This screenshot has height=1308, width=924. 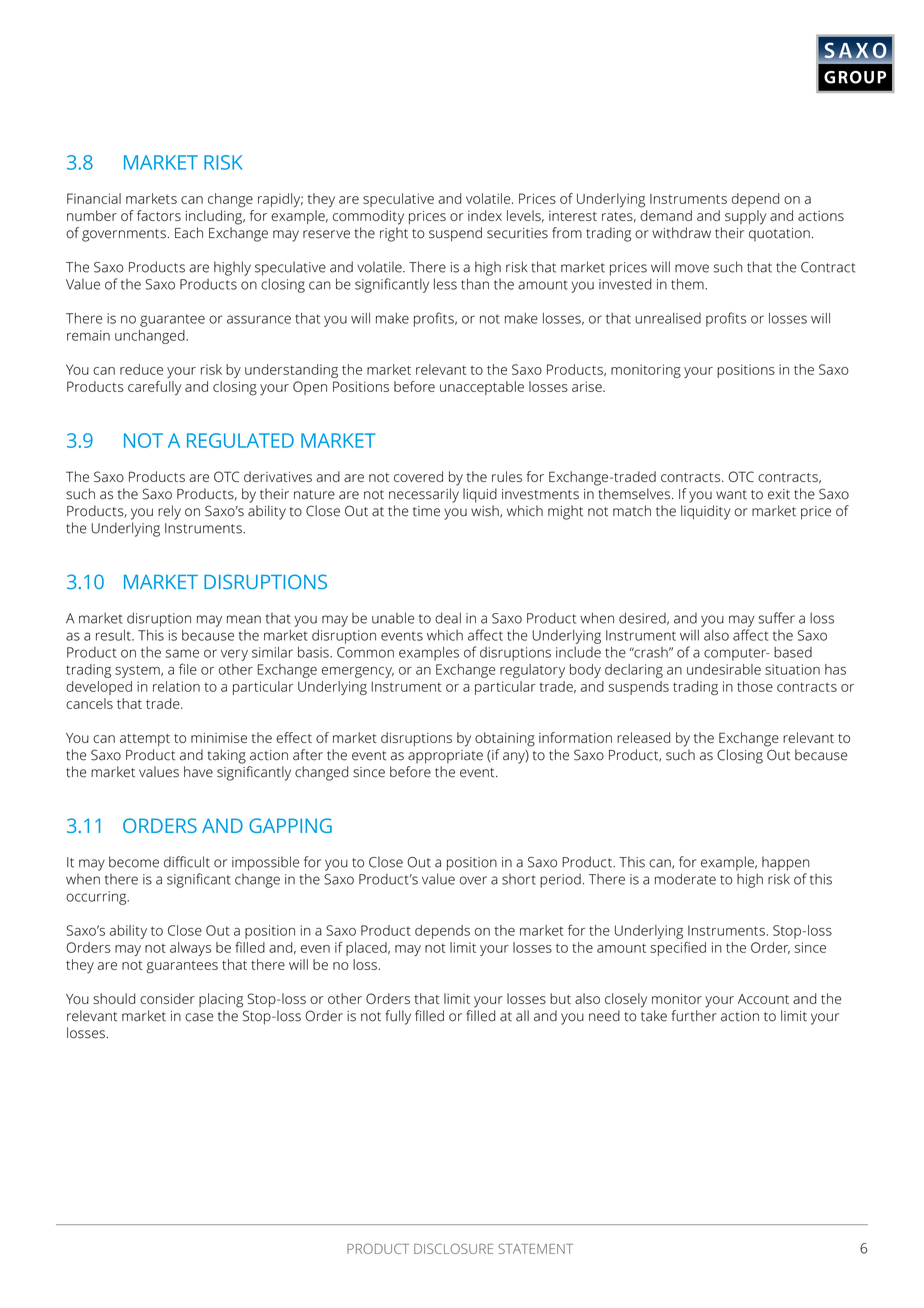 What do you see at coordinates (763, 999) in the screenshot?
I see `Account` at bounding box center [763, 999].
